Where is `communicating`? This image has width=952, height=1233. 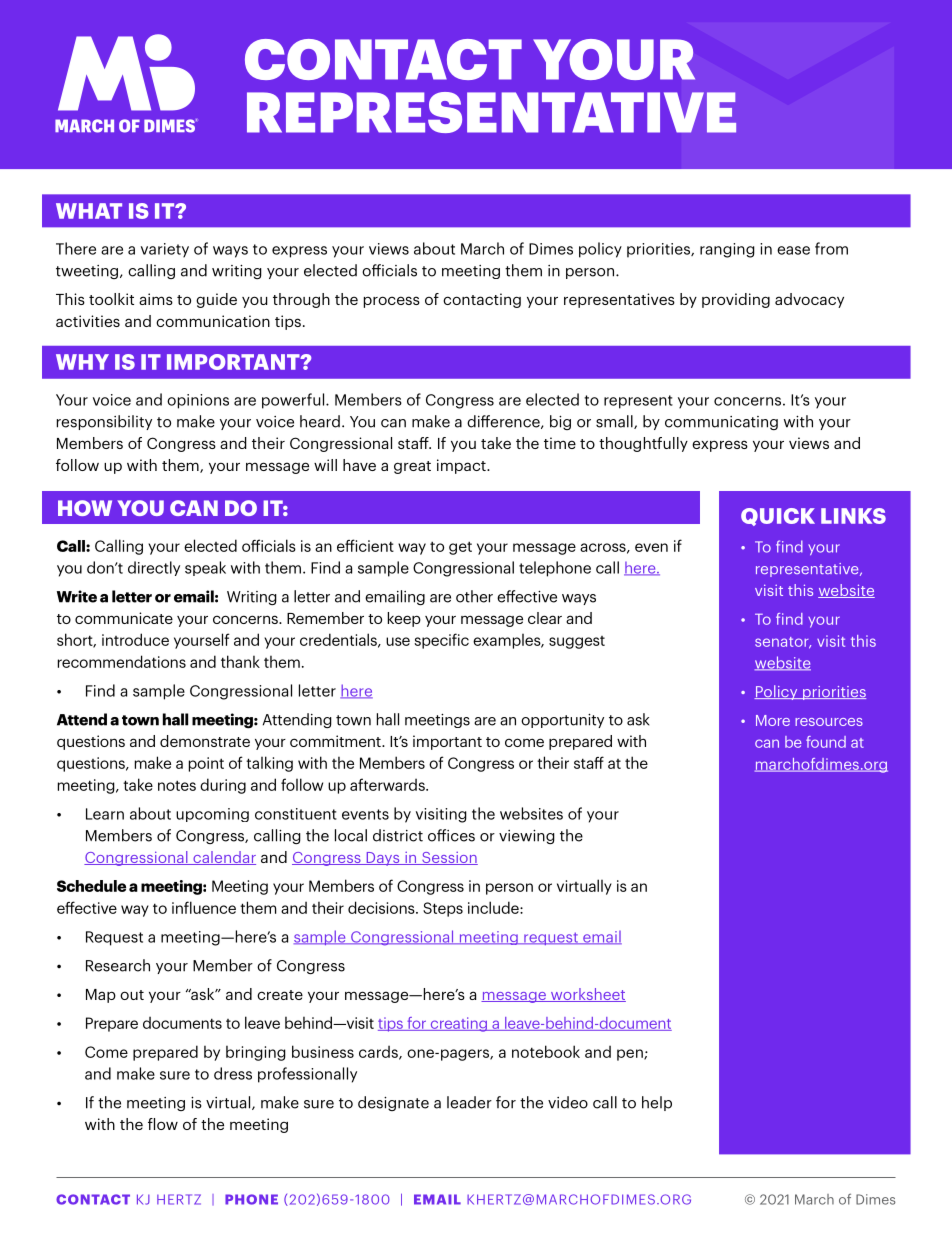 communicating is located at coordinates (721, 423).
